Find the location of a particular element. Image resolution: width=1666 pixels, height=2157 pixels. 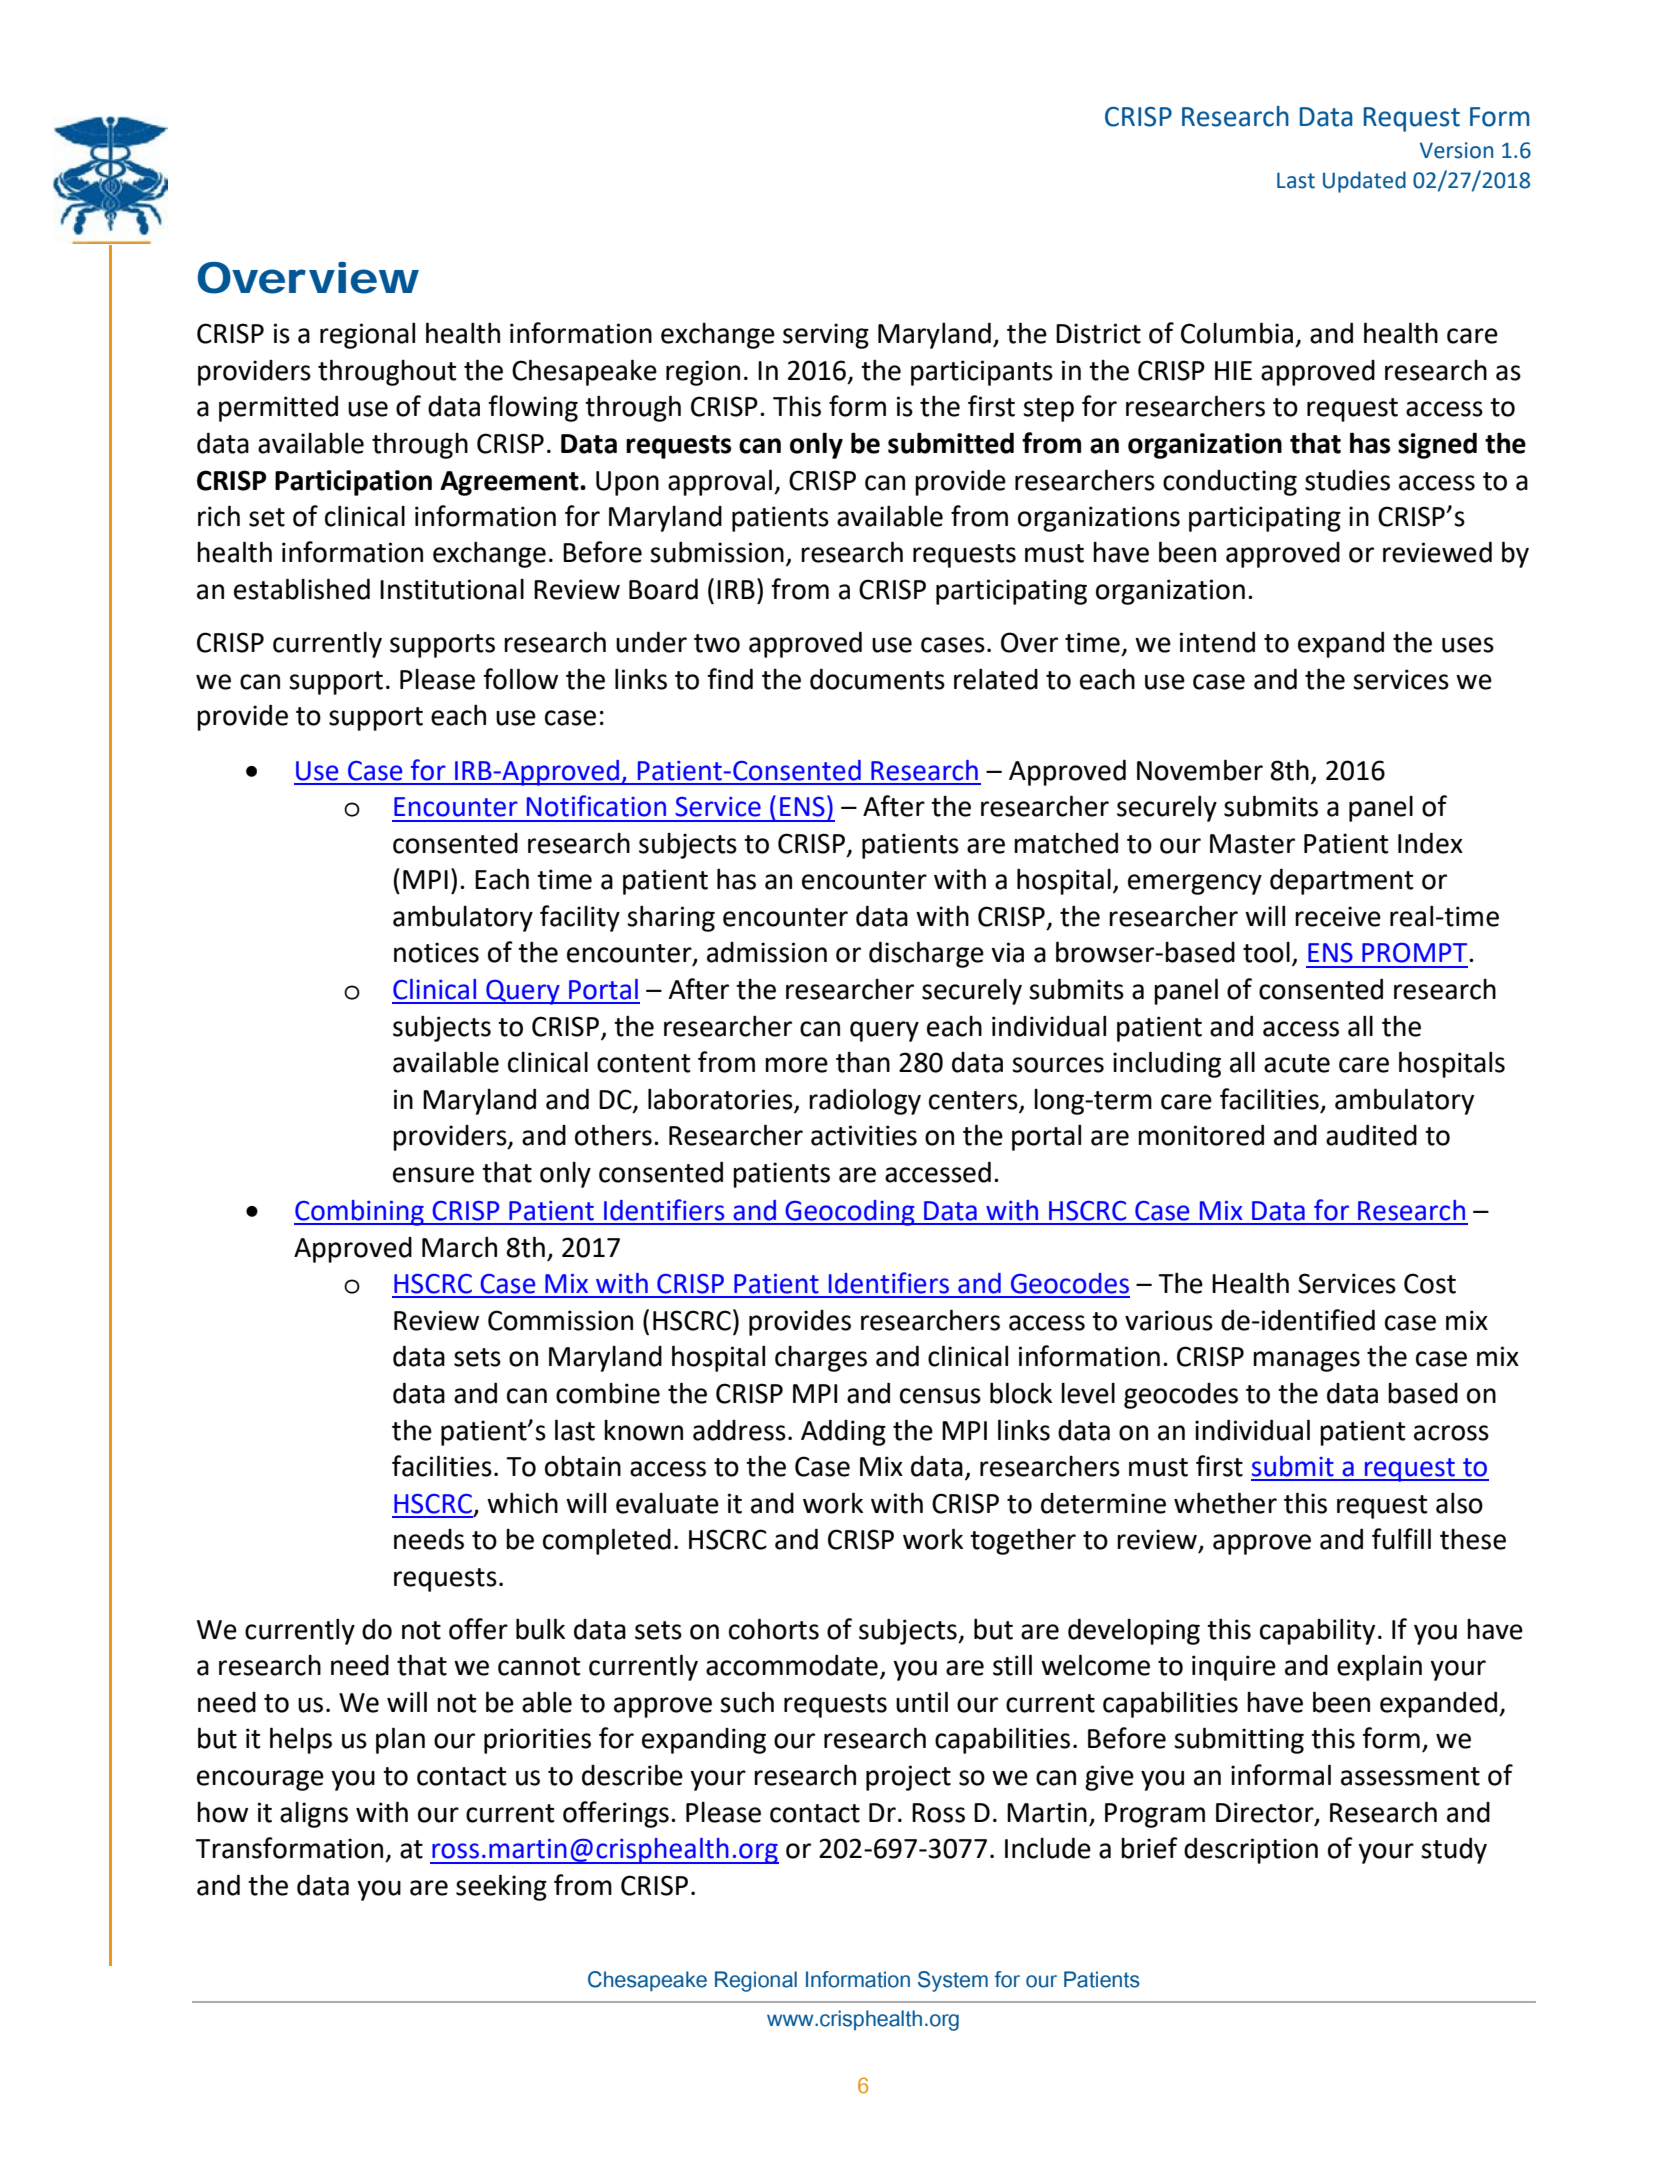

ensure is located at coordinates (433, 1175).
